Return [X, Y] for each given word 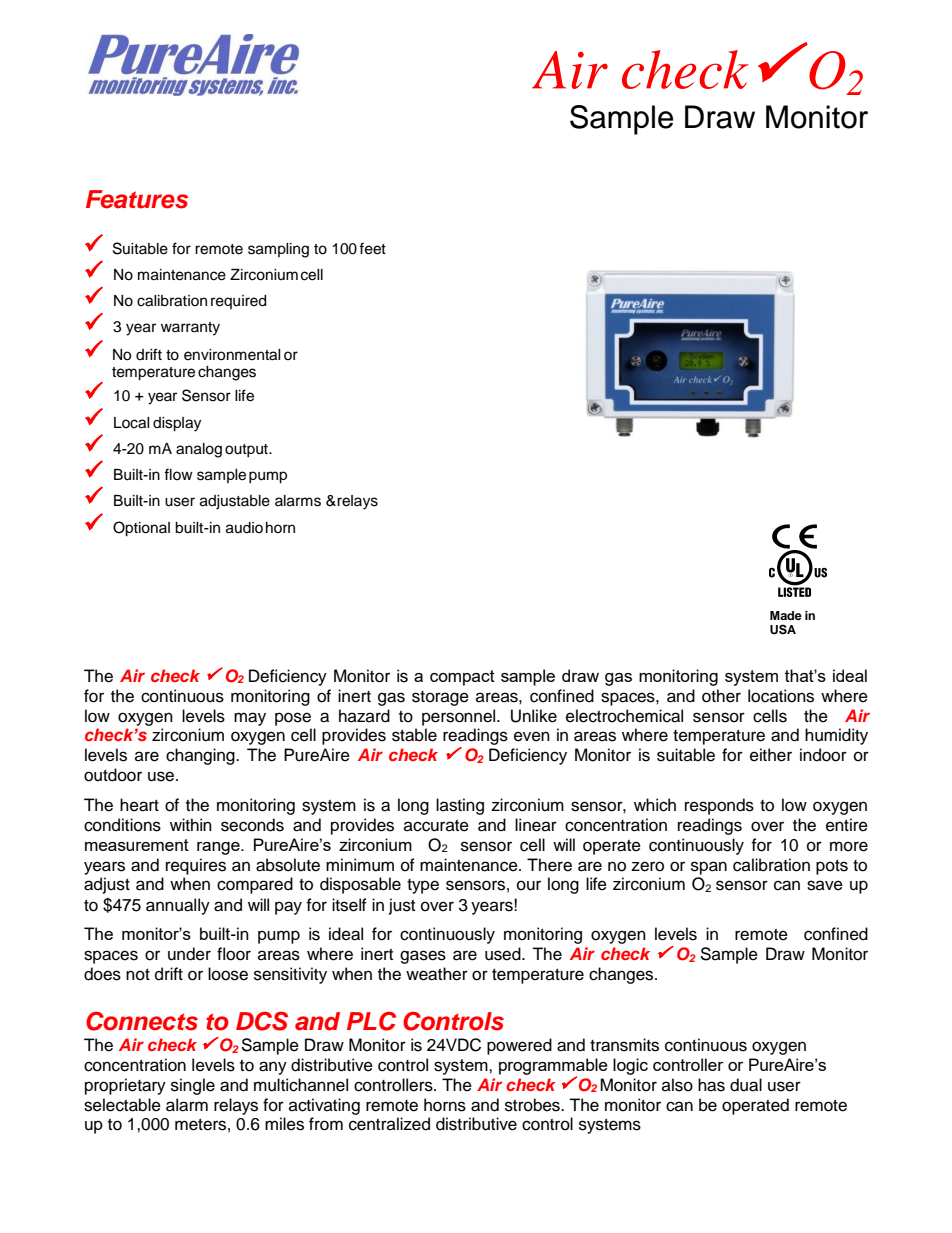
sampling [278, 250]
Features [137, 199]
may [250, 719]
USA [783, 629]
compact [462, 678]
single [193, 1086]
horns [445, 1105]
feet [372, 248]
